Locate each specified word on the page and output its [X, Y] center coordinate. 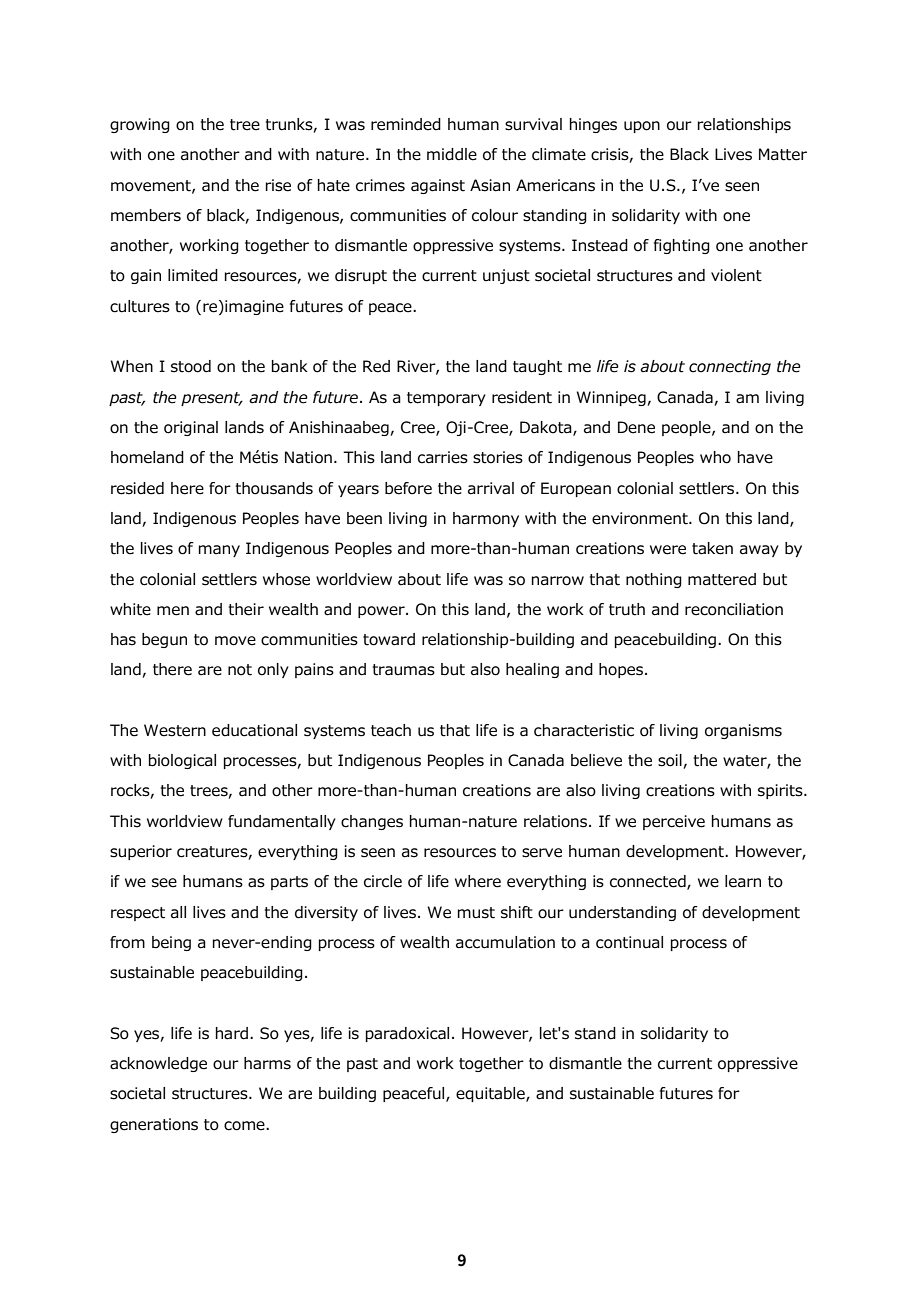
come [245, 1126]
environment [641, 518]
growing [140, 125]
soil [671, 761]
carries [443, 457]
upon [642, 127]
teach [391, 730]
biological [182, 761]
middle [452, 154]
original [191, 428]
